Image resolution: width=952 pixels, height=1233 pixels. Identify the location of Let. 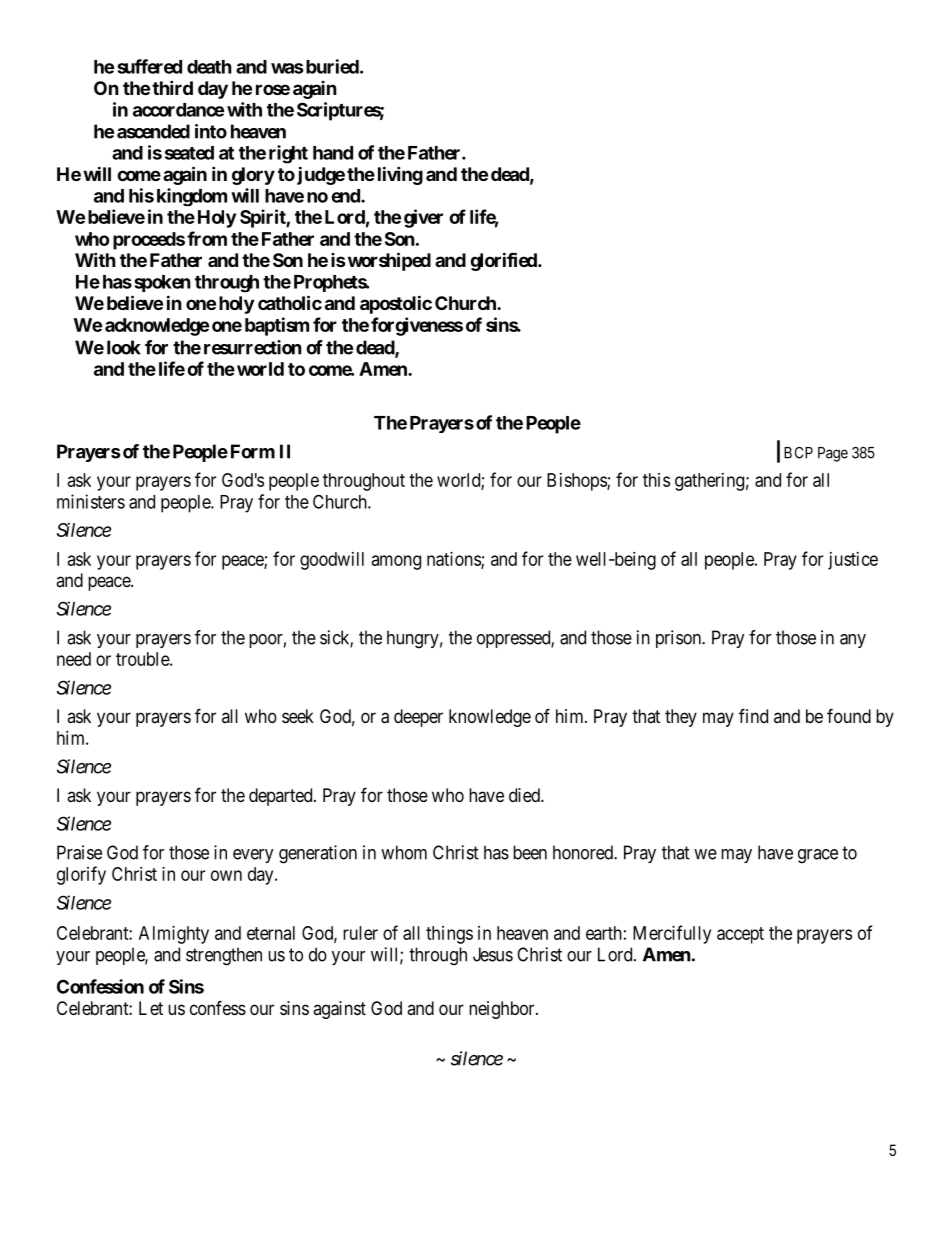
(151, 1008).
